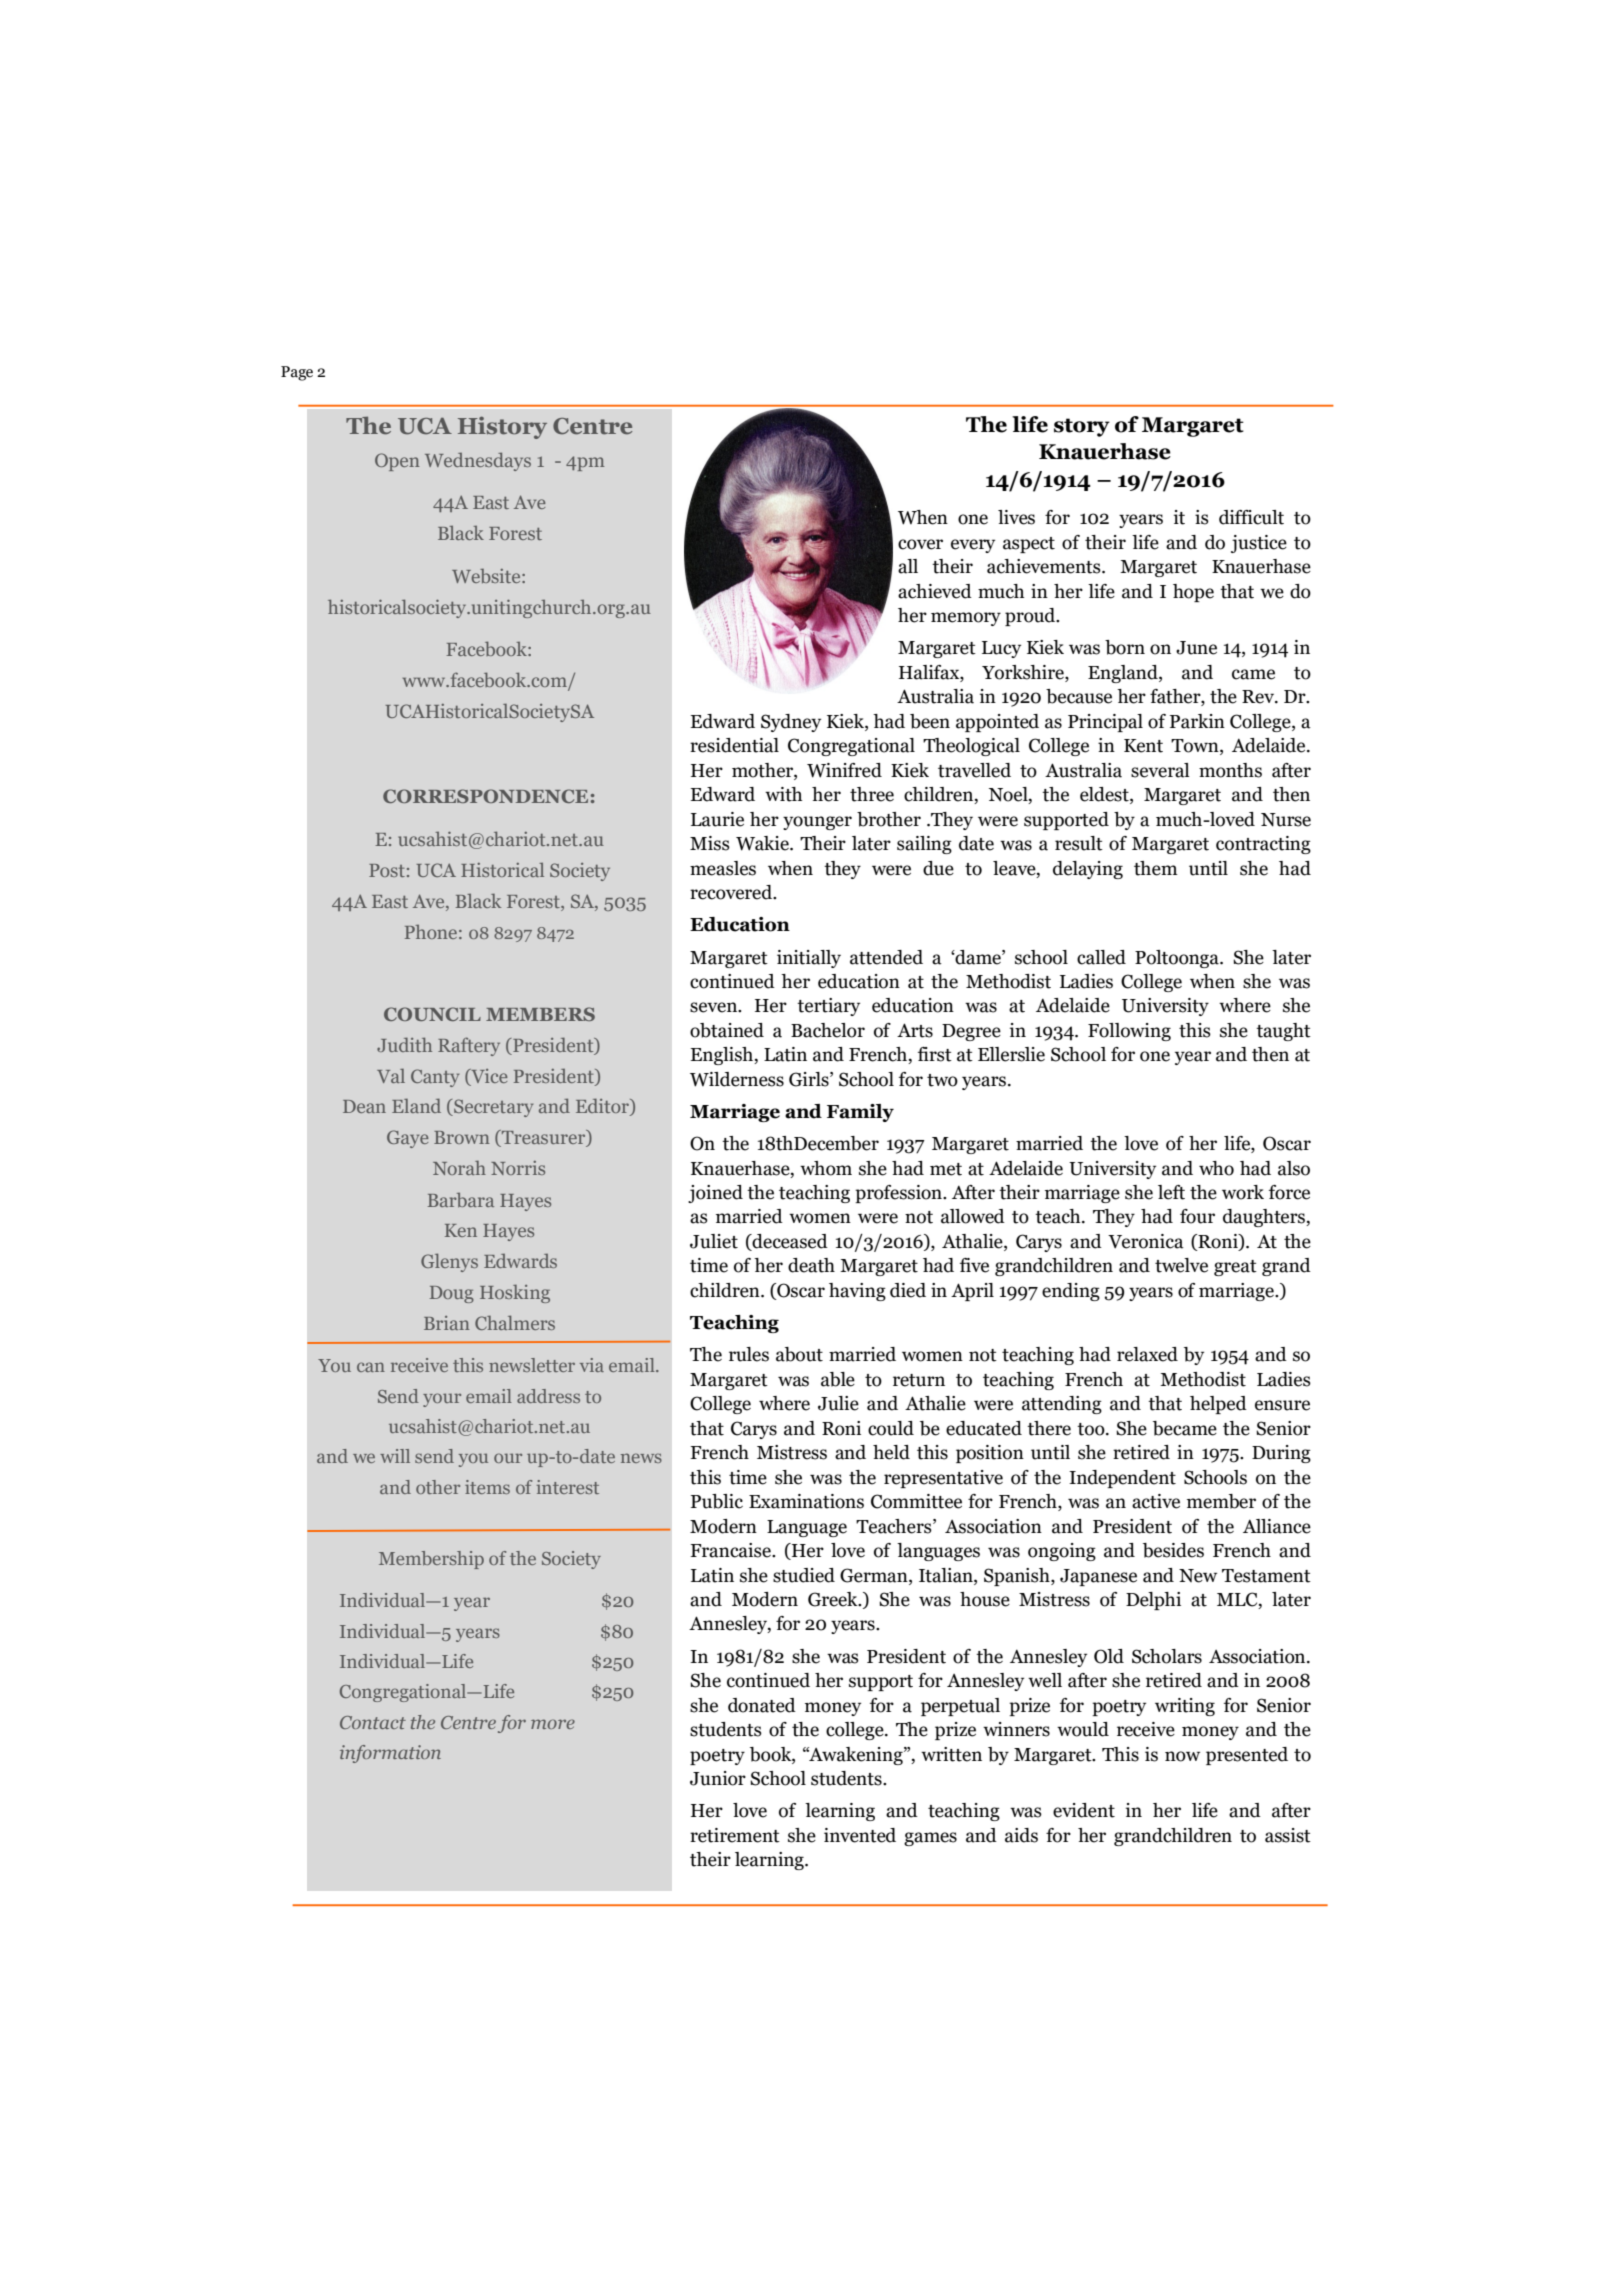  Describe the element at coordinates (487, 1487) in the document. I see `items` at that location.
